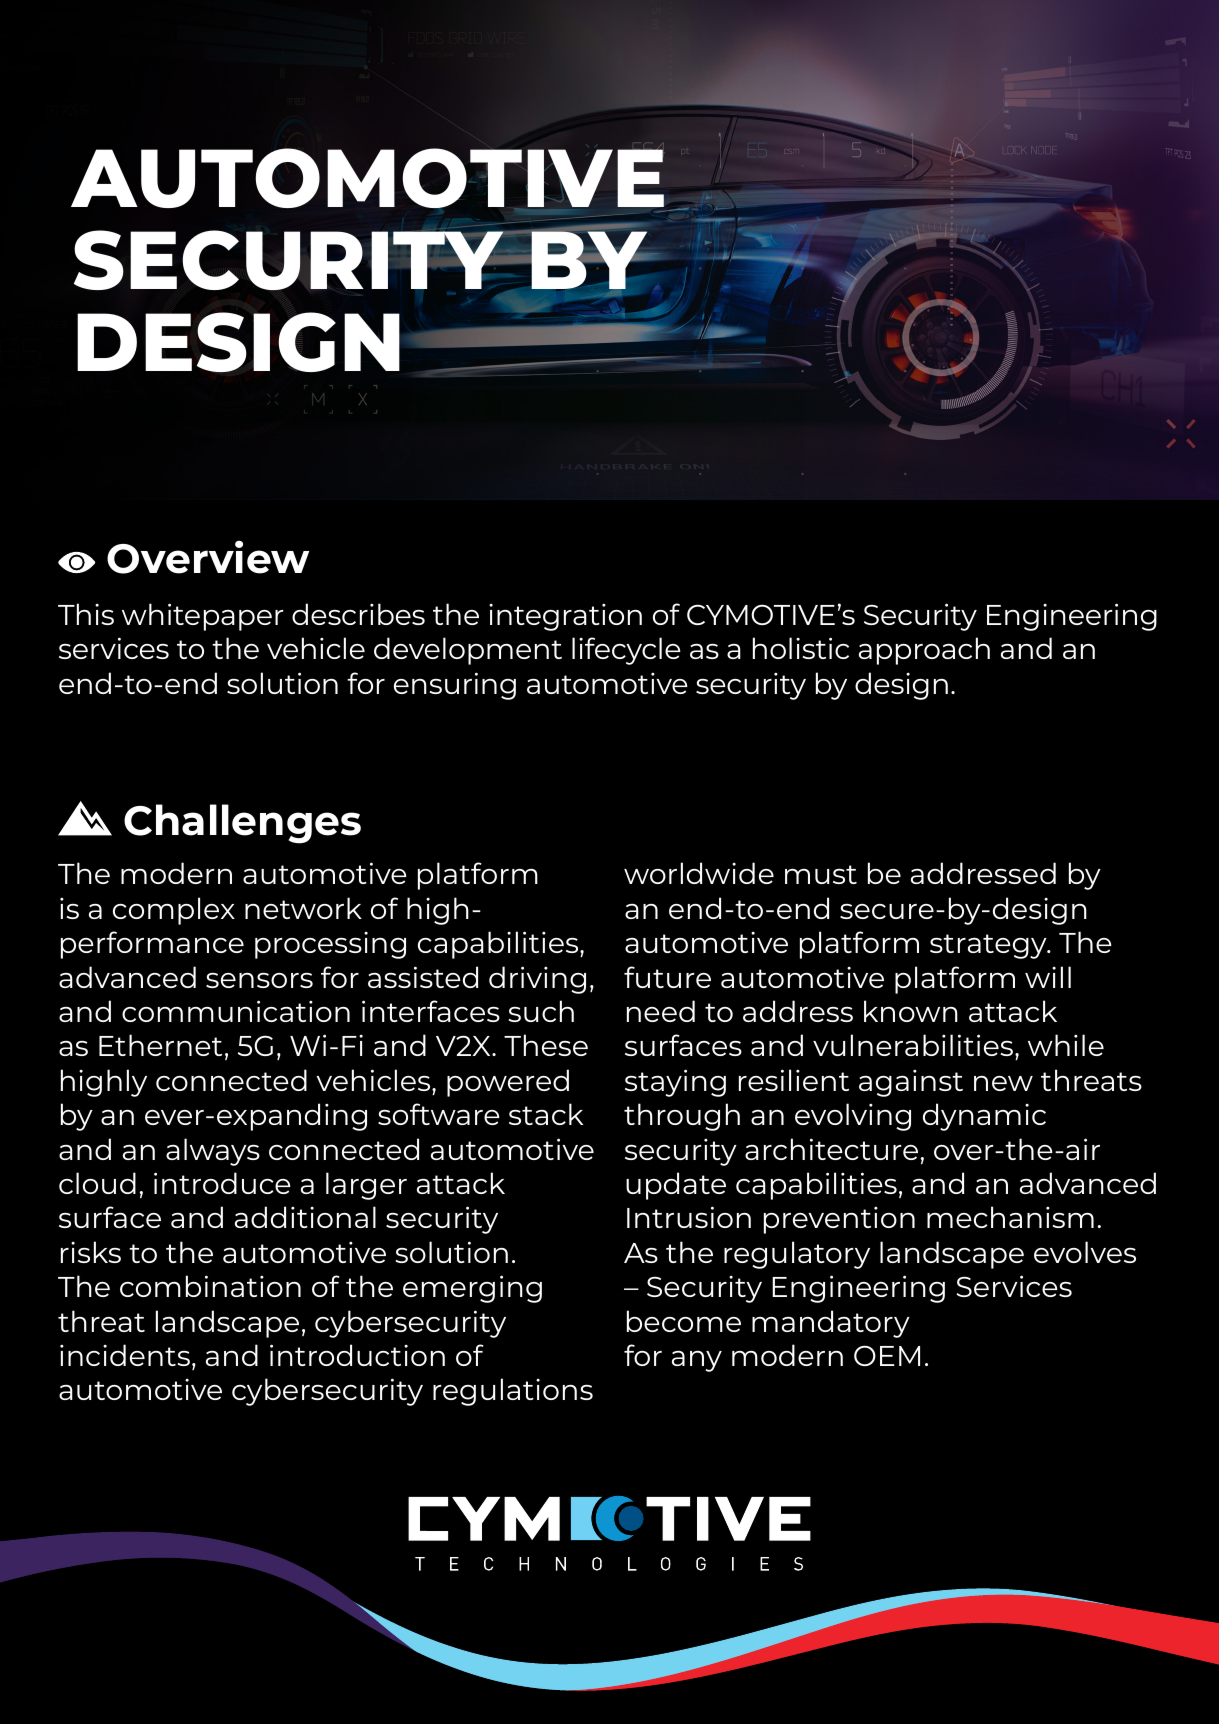  I want to click on must, so click(821, 874).
